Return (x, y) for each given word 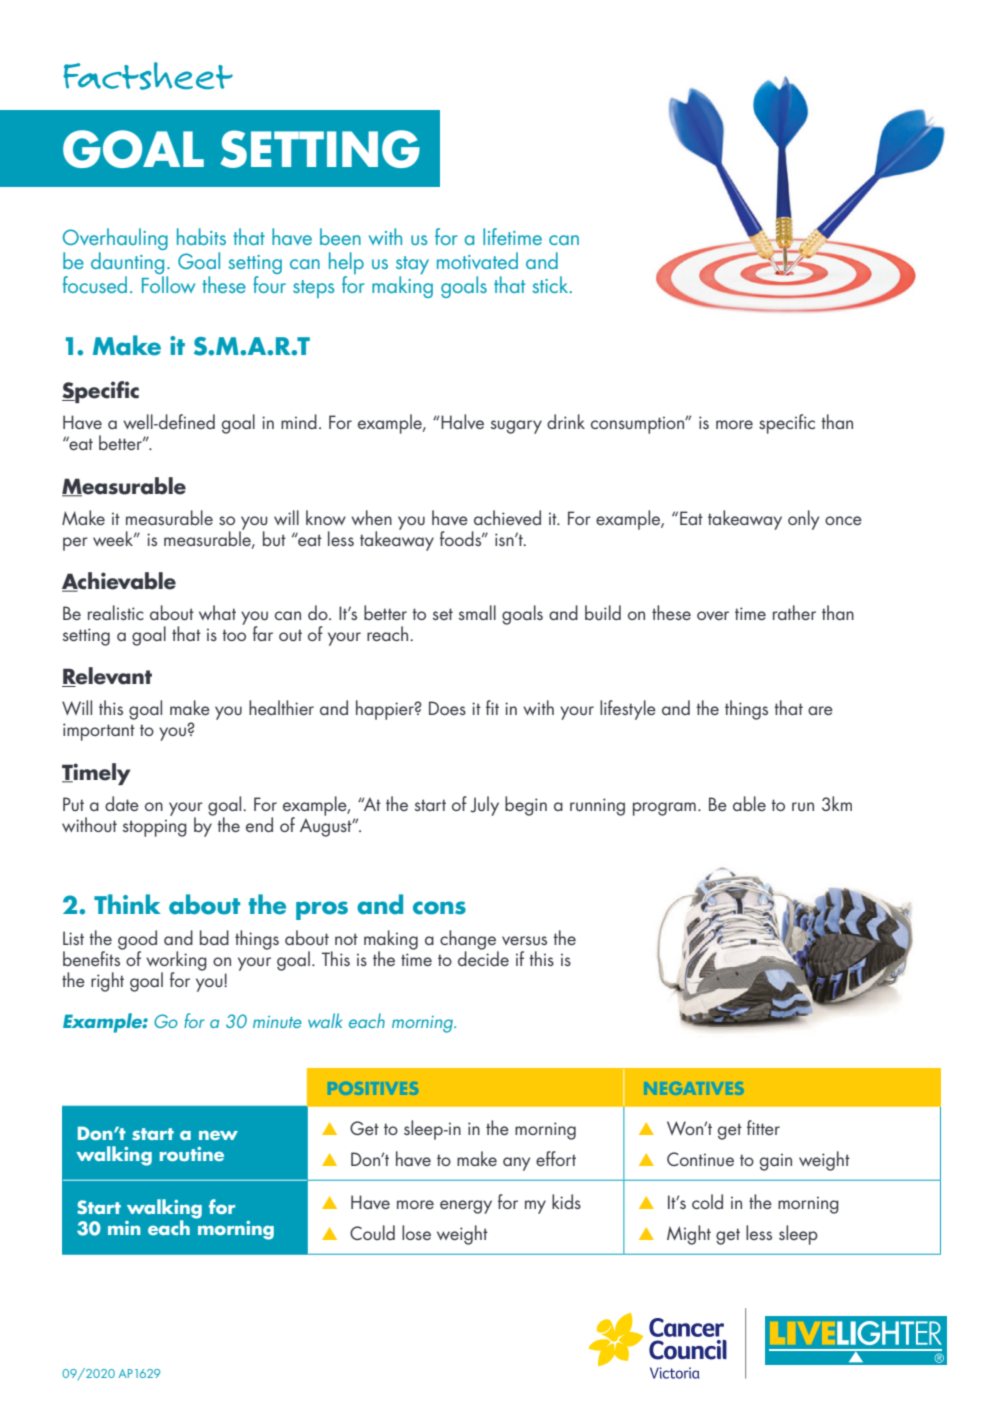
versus (524, 940)
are (820, 710)
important (99, 732)
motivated (477, 260)
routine (192, 1154)
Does (447, 708)
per (75, 544)
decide (483, 957)
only (803, 520)
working (176, 962)
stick (552, 284)
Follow (168, 284)
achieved (507, 517)
